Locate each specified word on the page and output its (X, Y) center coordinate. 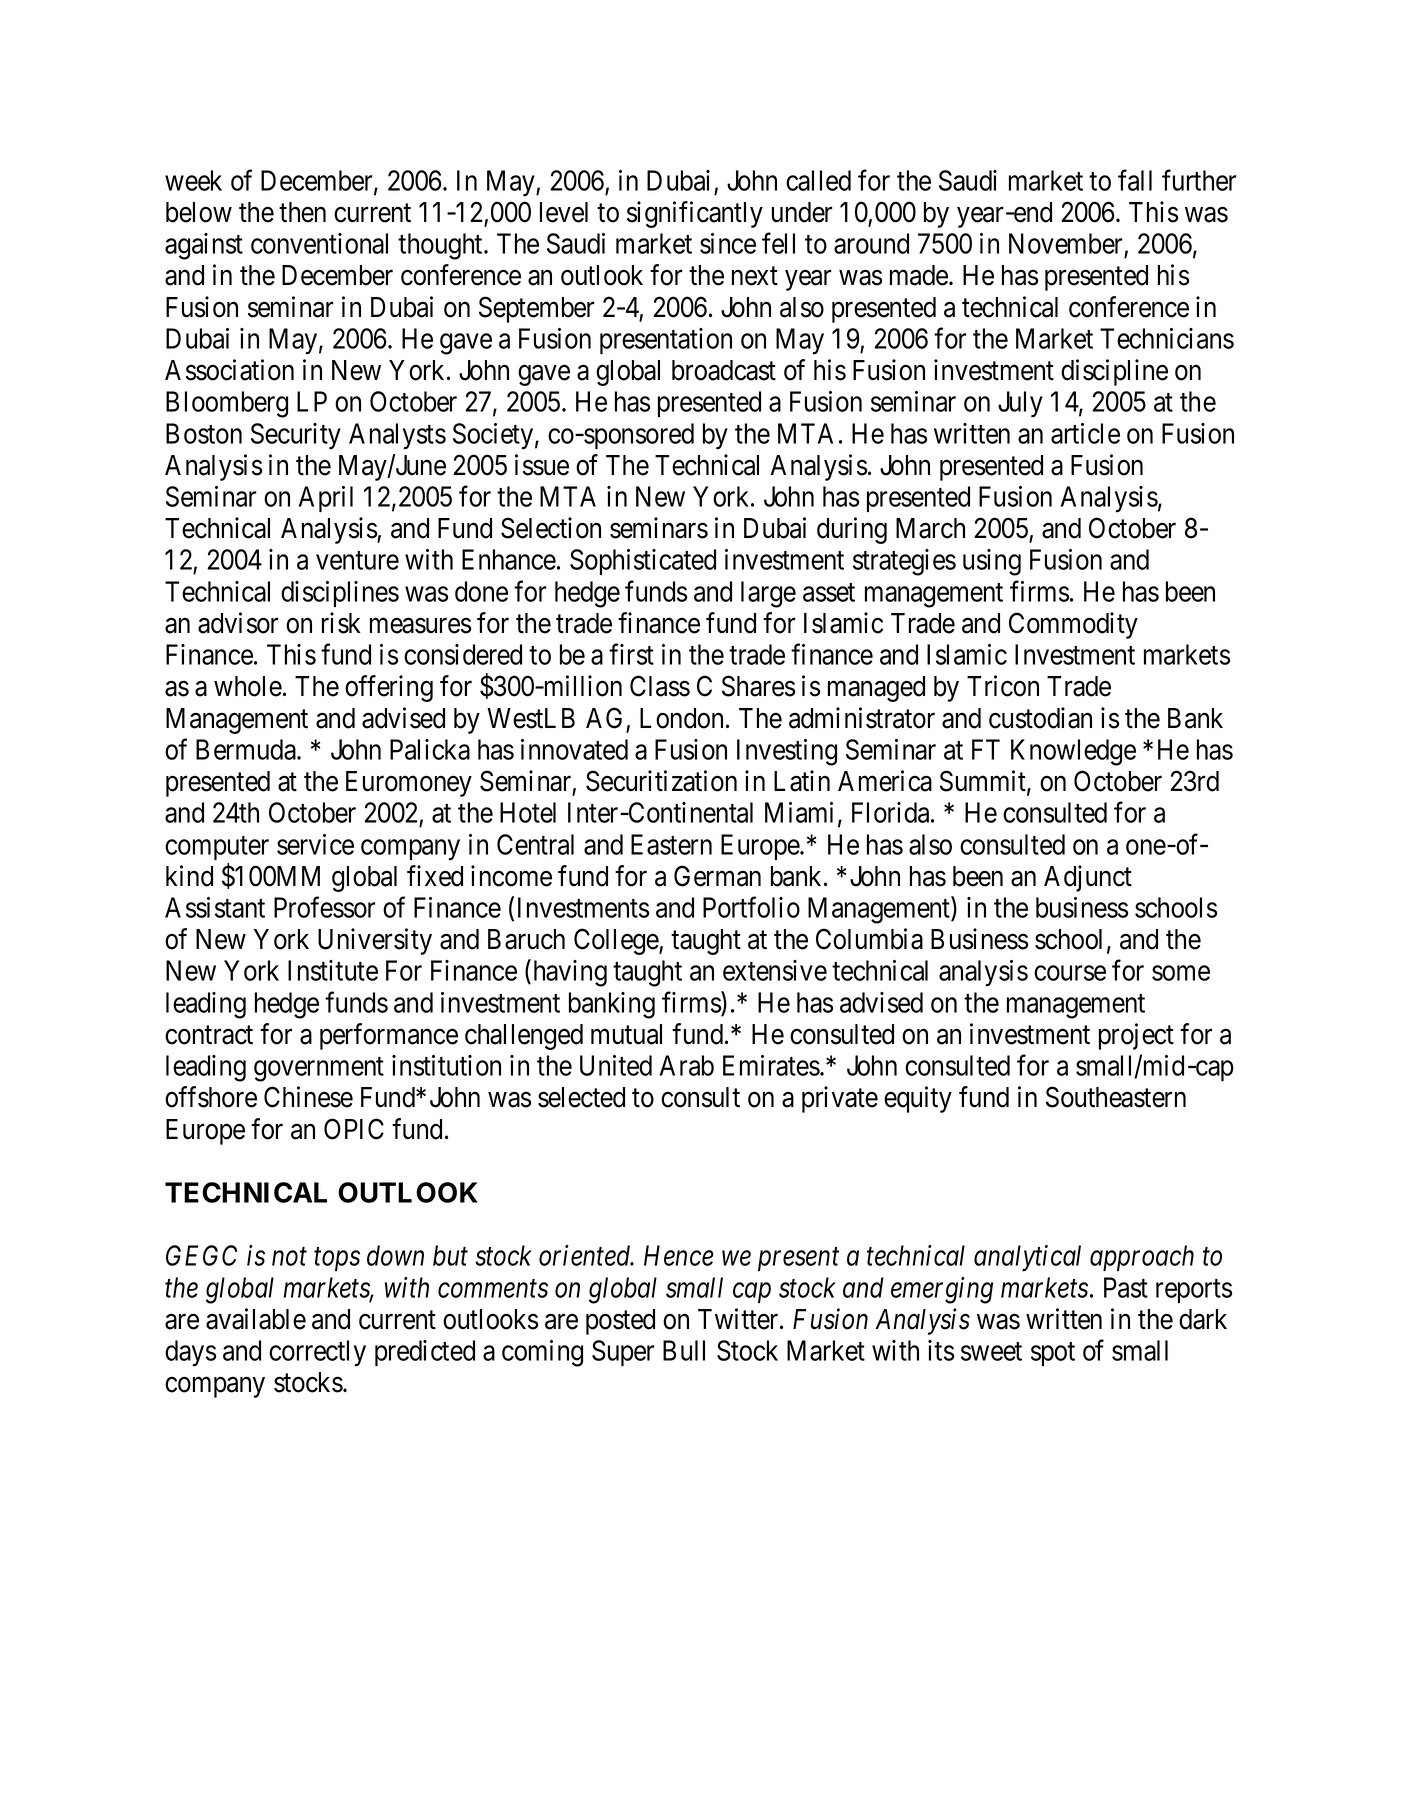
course (1070, 973)
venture (357, 561)
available (256, 1319)
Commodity (1073, 625)
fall (1135, 180)
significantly (695, 214)
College (617, 941)
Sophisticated (643, 562)
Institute (333, 970)
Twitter (739, 1319)
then (302, 212)
